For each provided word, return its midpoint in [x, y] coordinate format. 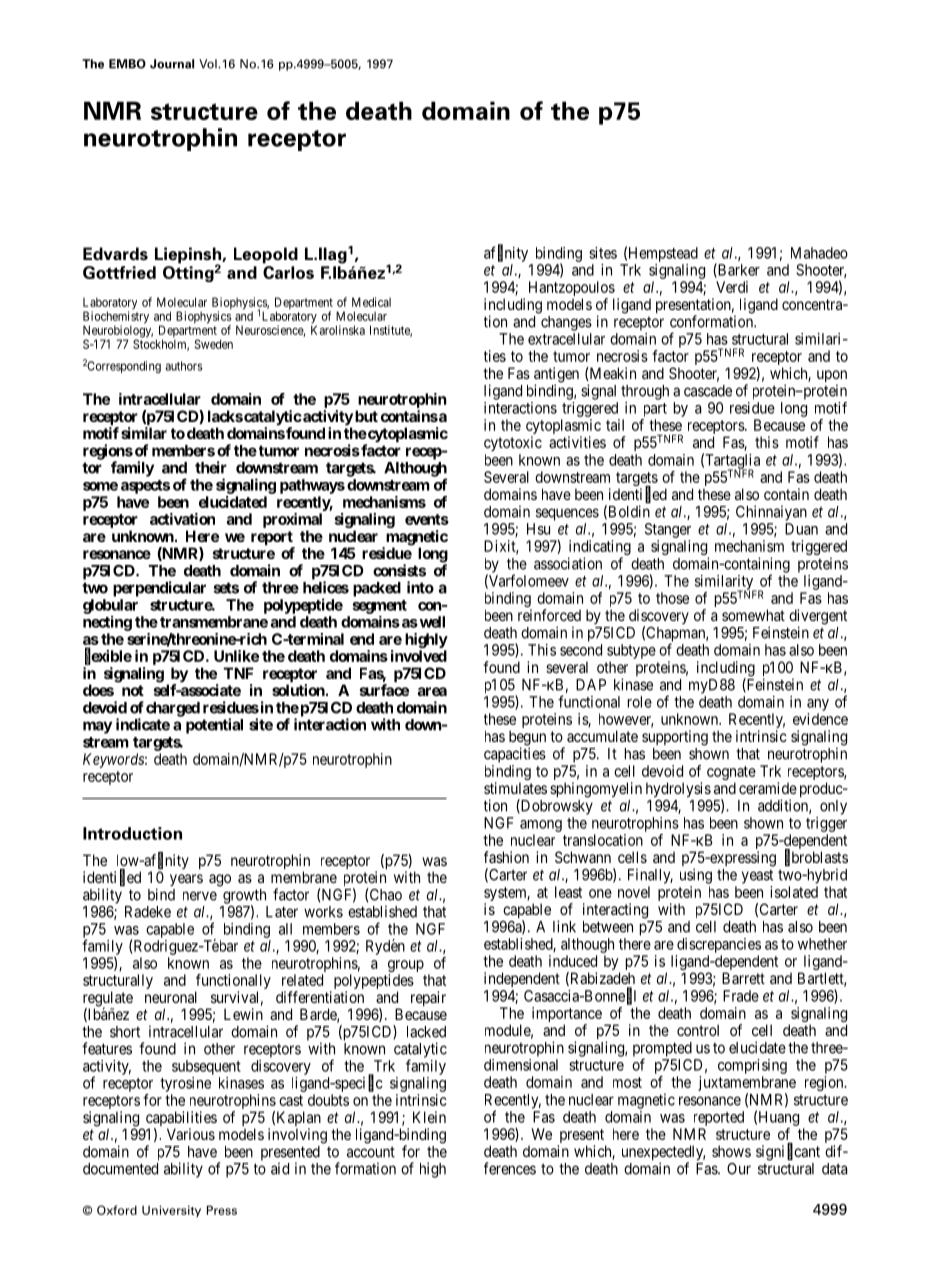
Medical [371, 302]
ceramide [768, 788]
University [171, 1211]
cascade [708, 391]
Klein [429, 1117]
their [211, 467]
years [186, 880]
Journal [172, 64]
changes [566, 323]
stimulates [515, 788]
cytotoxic [513, 443]
